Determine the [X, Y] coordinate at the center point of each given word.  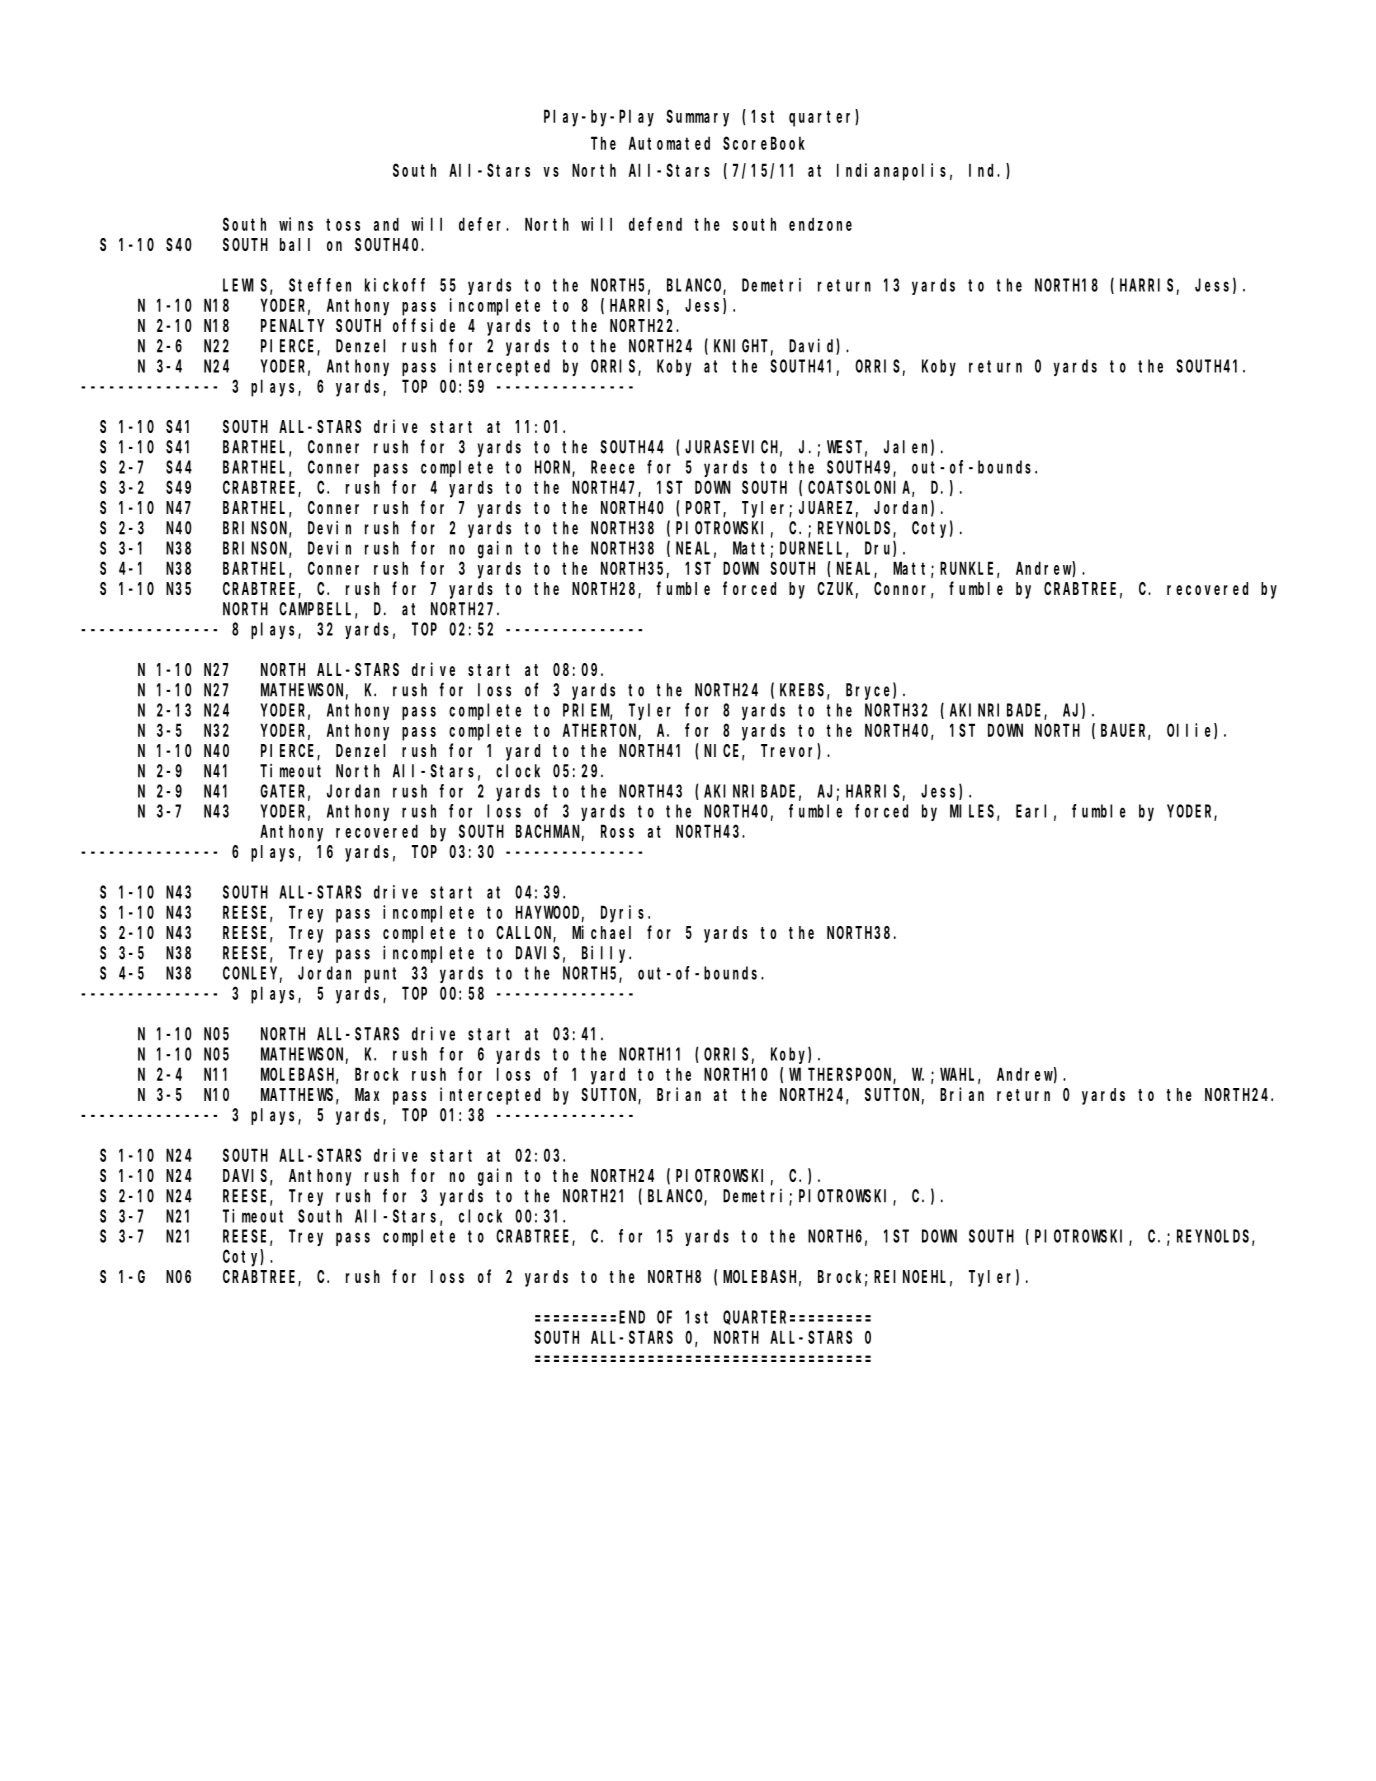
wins [296, 224]
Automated [669, 143]
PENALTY [292, 325]
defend [655, 224]
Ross [617, 831]
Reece [613, 467]
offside [424, 325]
